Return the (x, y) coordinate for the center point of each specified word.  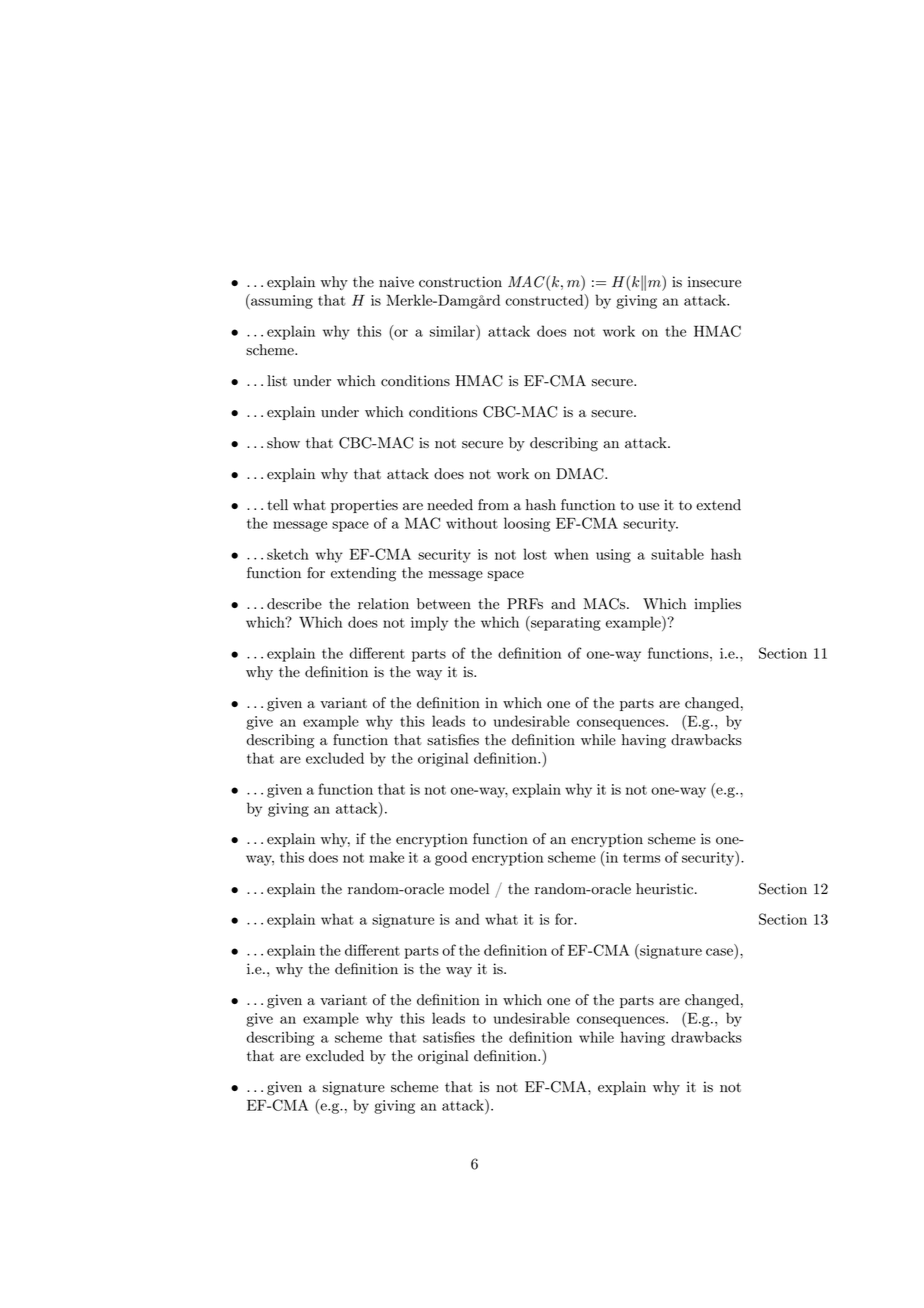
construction (460, 282)
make (386, 857)
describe (294, 604)
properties (364, 506)
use (648, 507)
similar (453, 331)
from (493, 505)
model (469, 889)
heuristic (666, 889)
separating (565, 623)
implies (717, 605)
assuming (281, 301)
